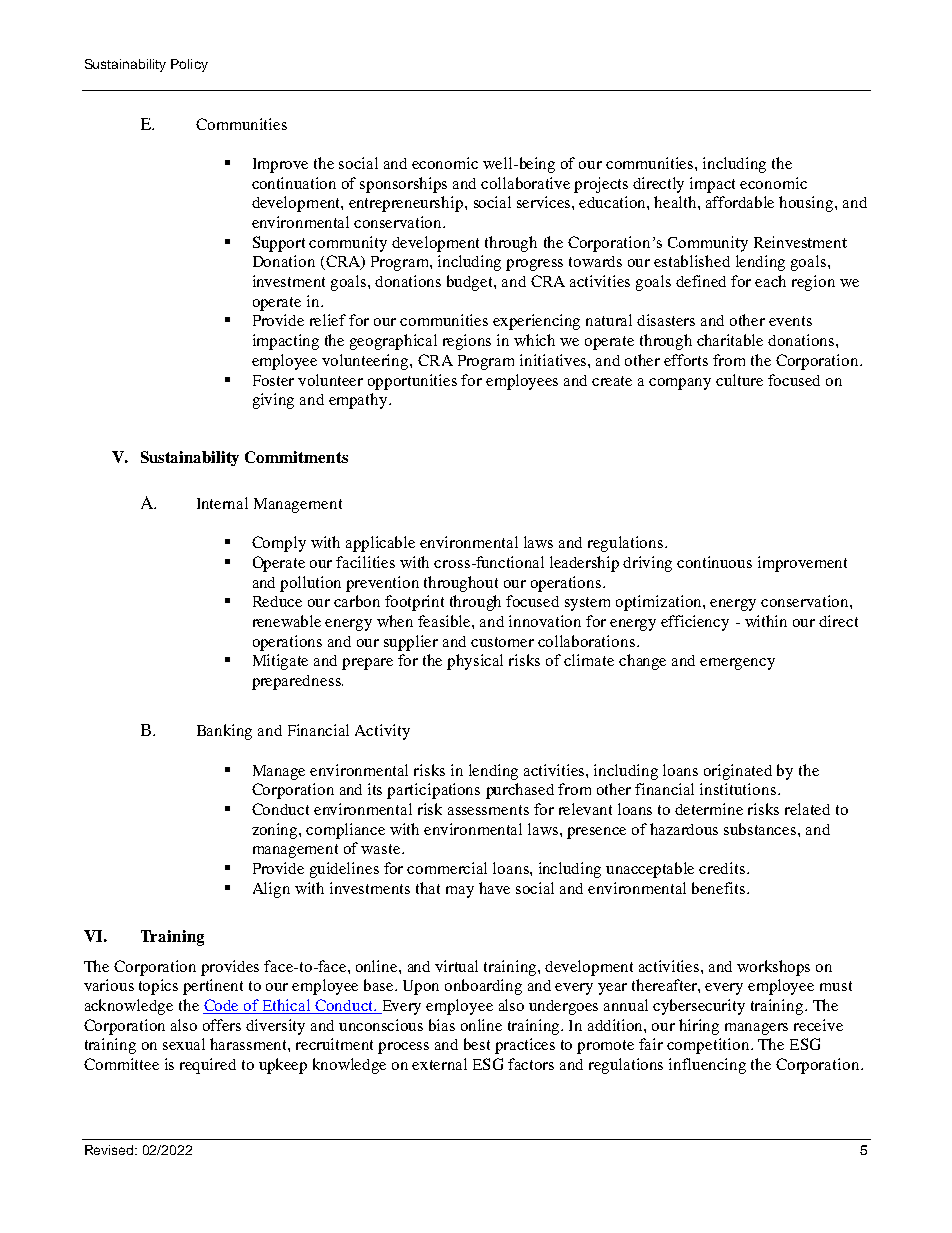 This page has width=952, height=1233. What do you see at coordinates (502, 642) in the page?
I see `customer` at bounding box center [502, 642].
